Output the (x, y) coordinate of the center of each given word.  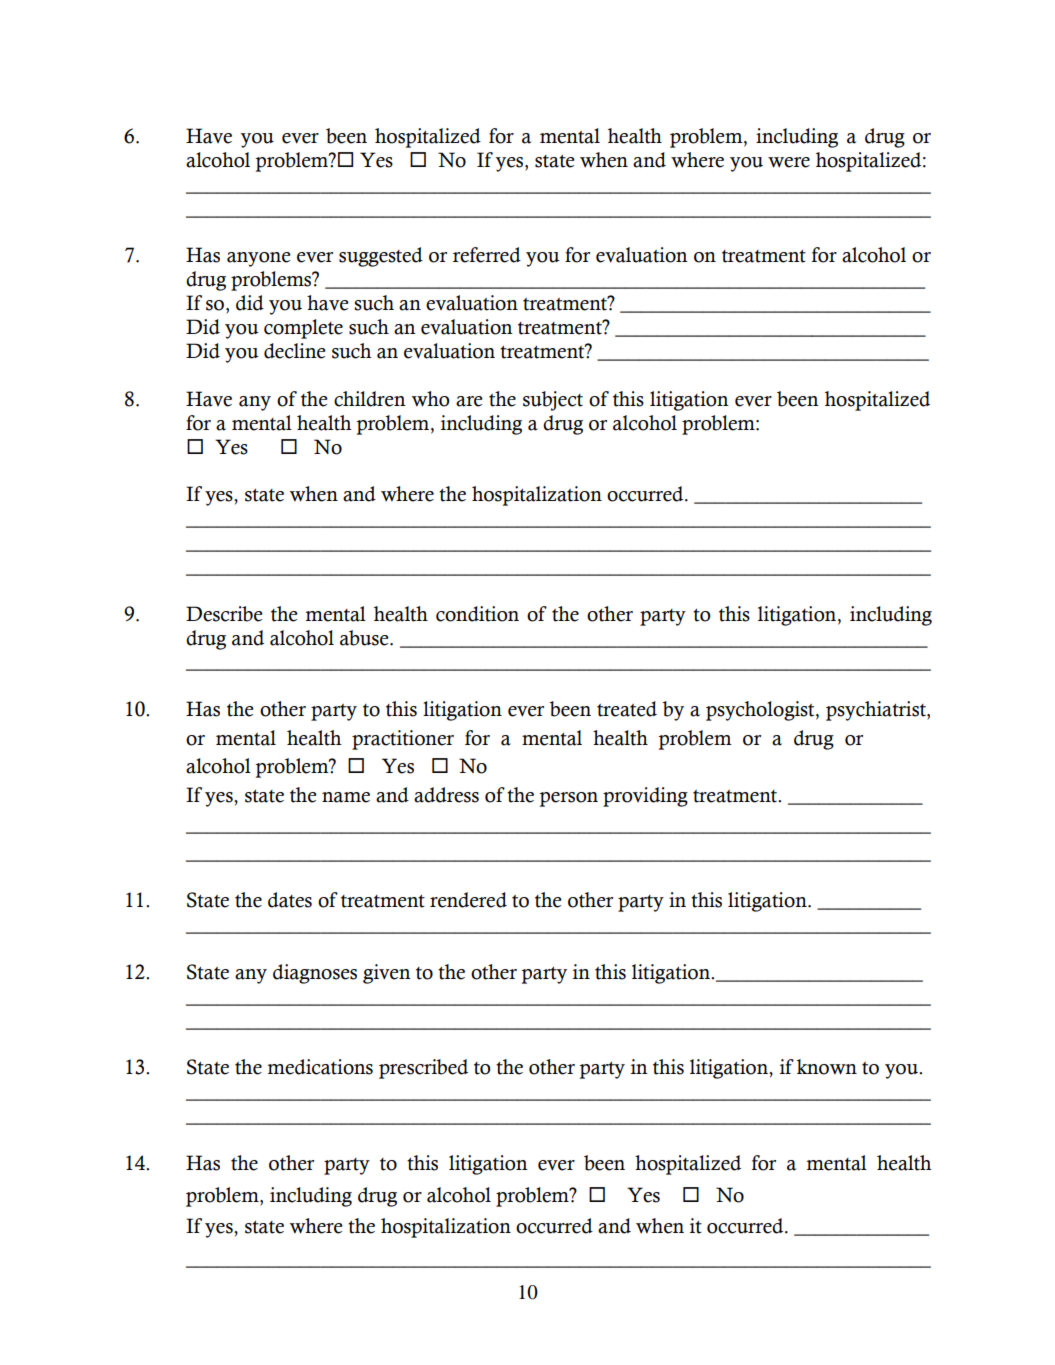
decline (295, 351)
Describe (224, 614)
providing (645, 797)
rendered (468, 900)
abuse (365, 638)
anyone (259, 259)
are (469, 401)
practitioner (403, 740)
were (789, 162)
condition (477, 614)
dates (290, 900)
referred (487, 255)
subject (553, 401)
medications (320, 1067)
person (568, 799)
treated (627, 709)
